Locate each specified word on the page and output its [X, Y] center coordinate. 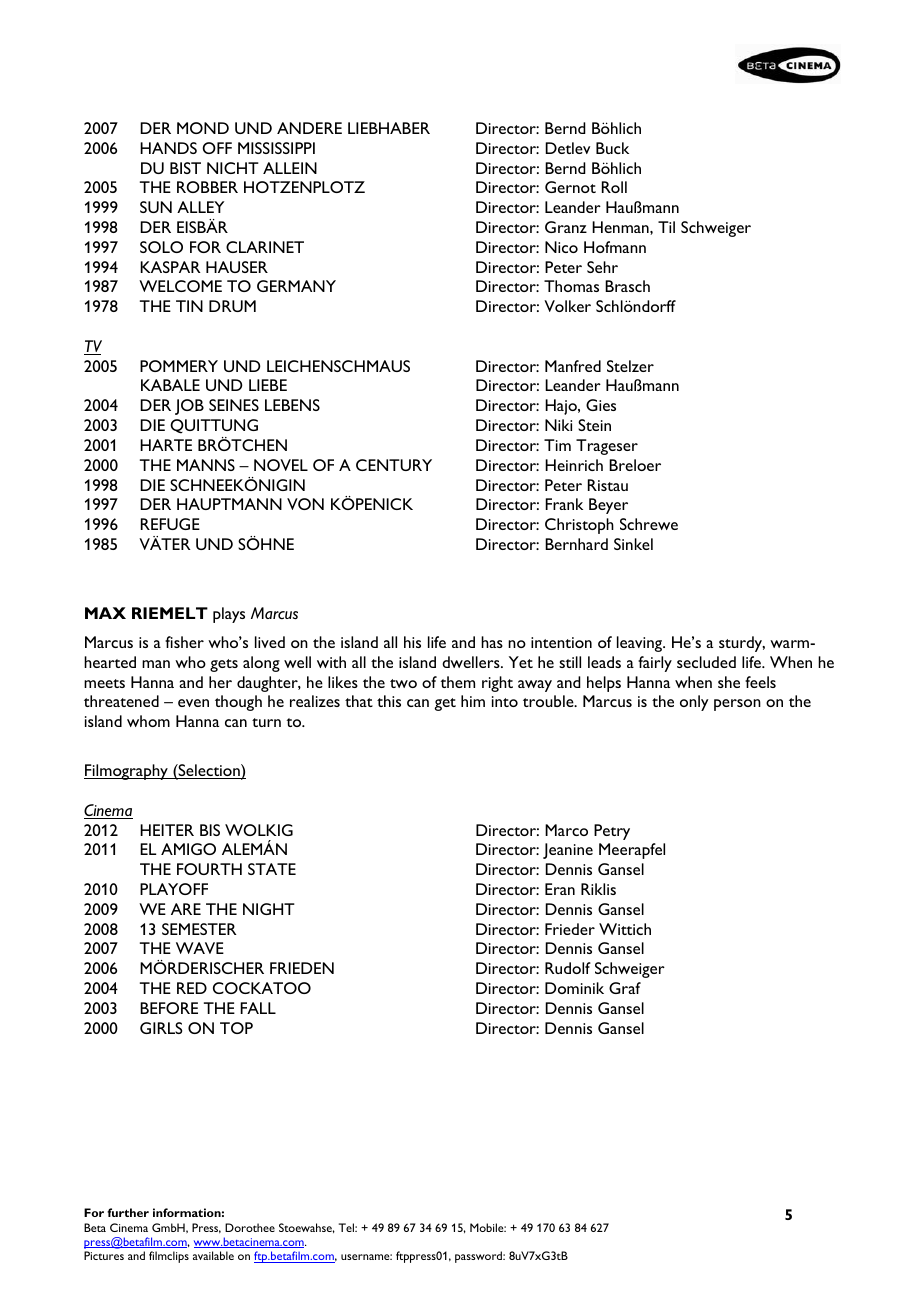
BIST [185, 168]
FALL [258, 1008]
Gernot [570, 187]
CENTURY [394, 465]
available [213, 1255]
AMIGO [188, 849]
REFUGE [170, 524]
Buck [612, 148]
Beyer [608, 506]
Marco [566, 830]
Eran [560, 889]
